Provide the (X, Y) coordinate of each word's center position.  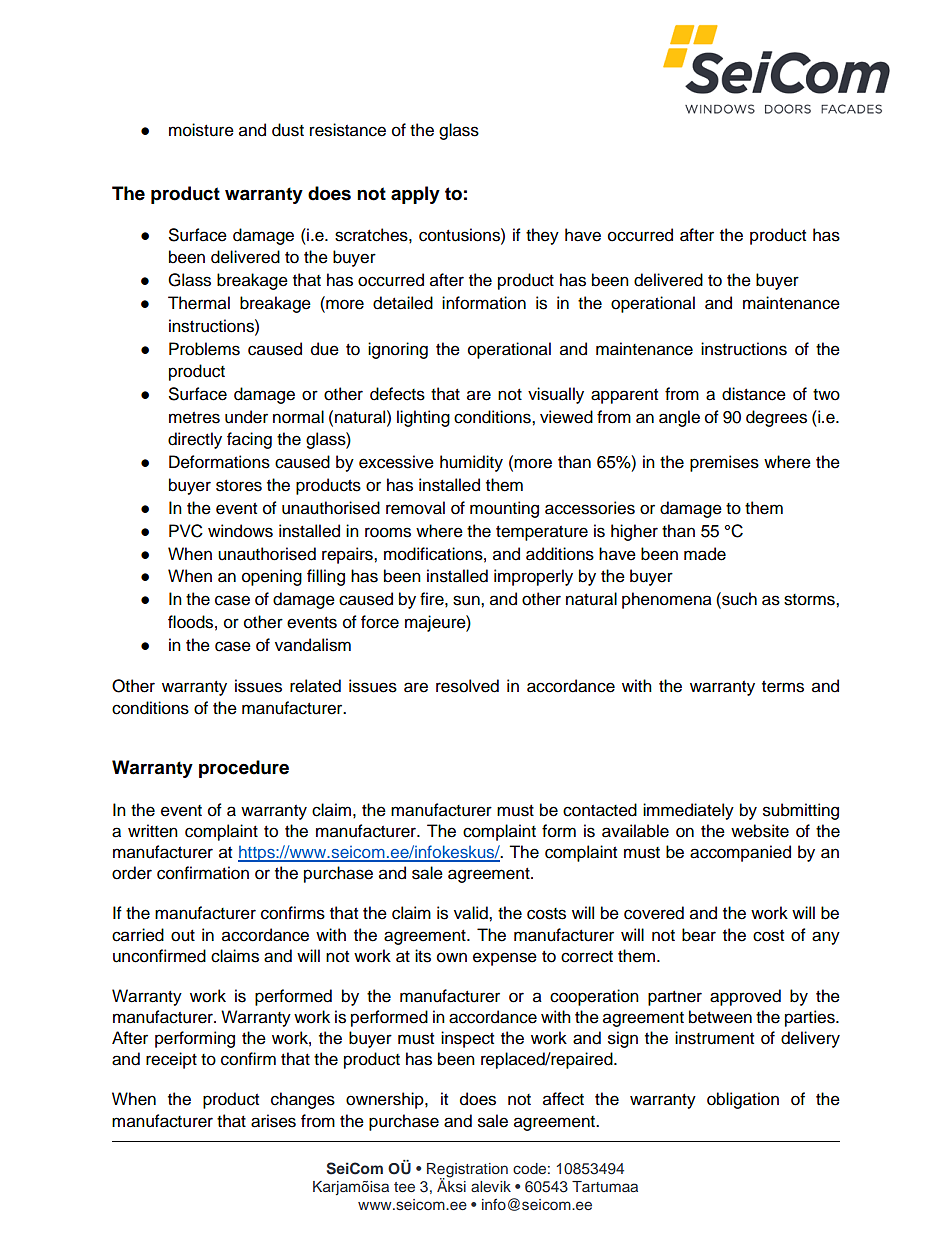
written (153, 831)
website (760, 831)
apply (415, 195)
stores (239, 486)
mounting (504, 509)
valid (472, 913)
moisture (201, 130)
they (542, 236)
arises (273, 1121)
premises (724, 463)
